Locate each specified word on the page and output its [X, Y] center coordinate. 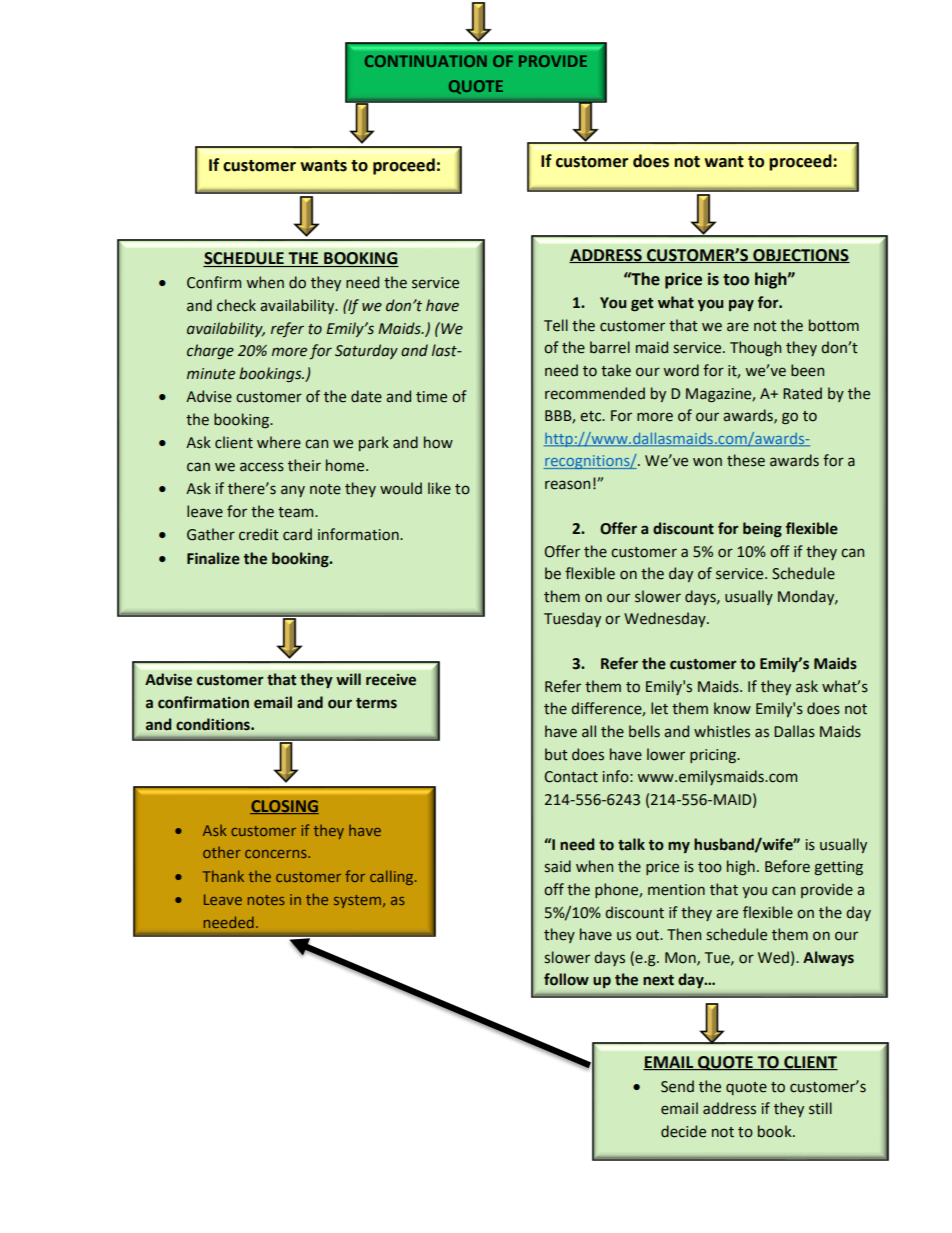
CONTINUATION [426, 61]
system [357, 901]
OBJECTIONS [800, 256]
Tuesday [572, 619]
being [762, 529]
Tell [556, 325]
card [297, 534]
